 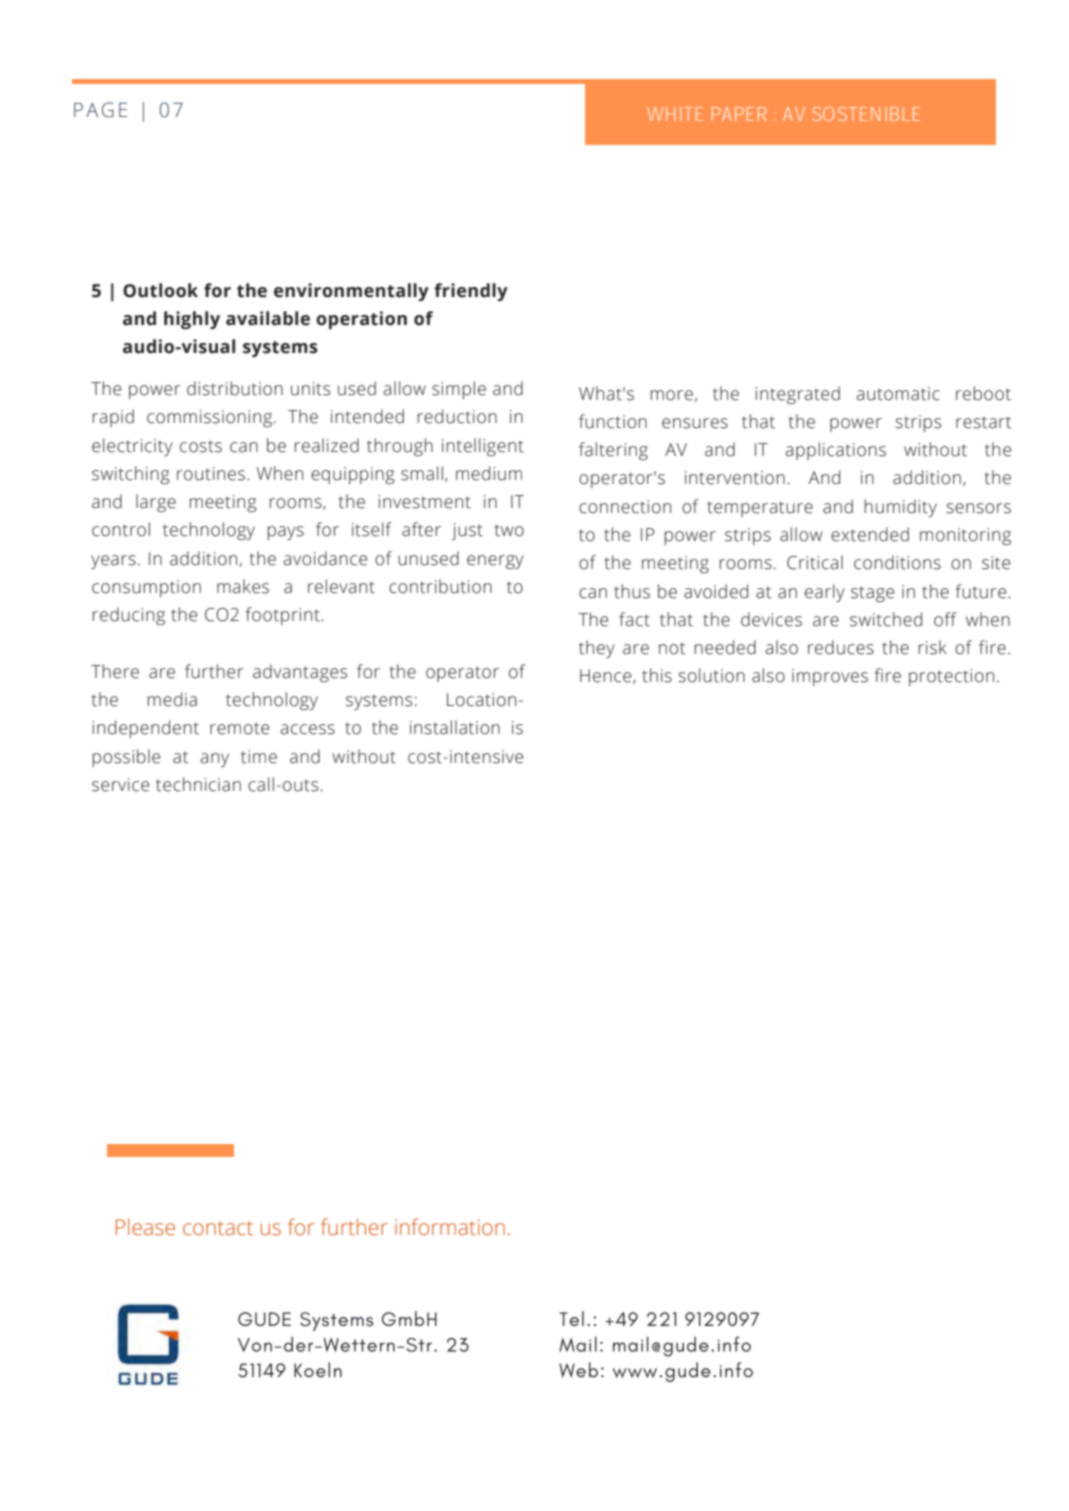 What do you see at coordinates (578, 1370) in the page?
I see `Web` at bounding box center [578, 1370].
